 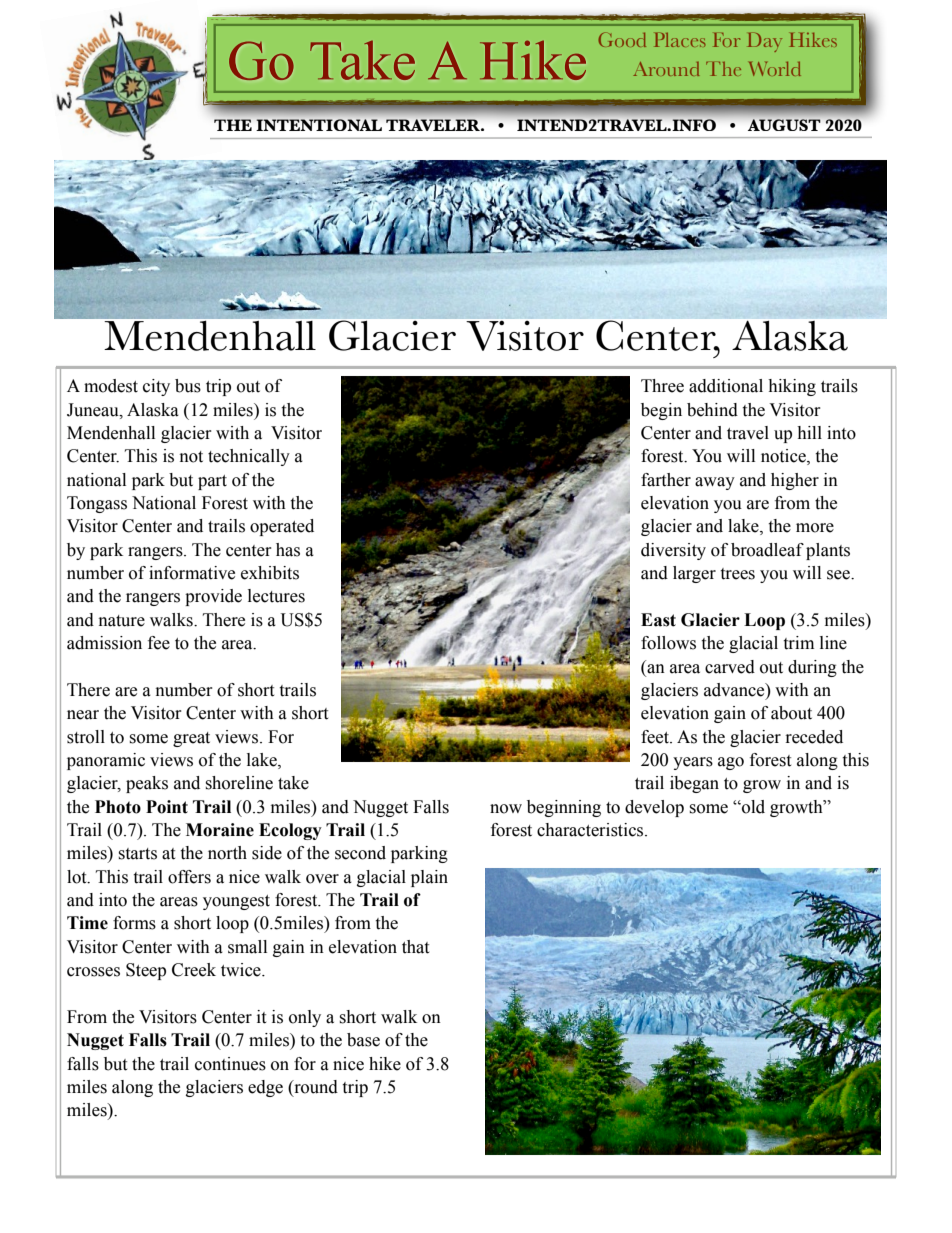 I want to click on city, so click(x=156, y=387).
